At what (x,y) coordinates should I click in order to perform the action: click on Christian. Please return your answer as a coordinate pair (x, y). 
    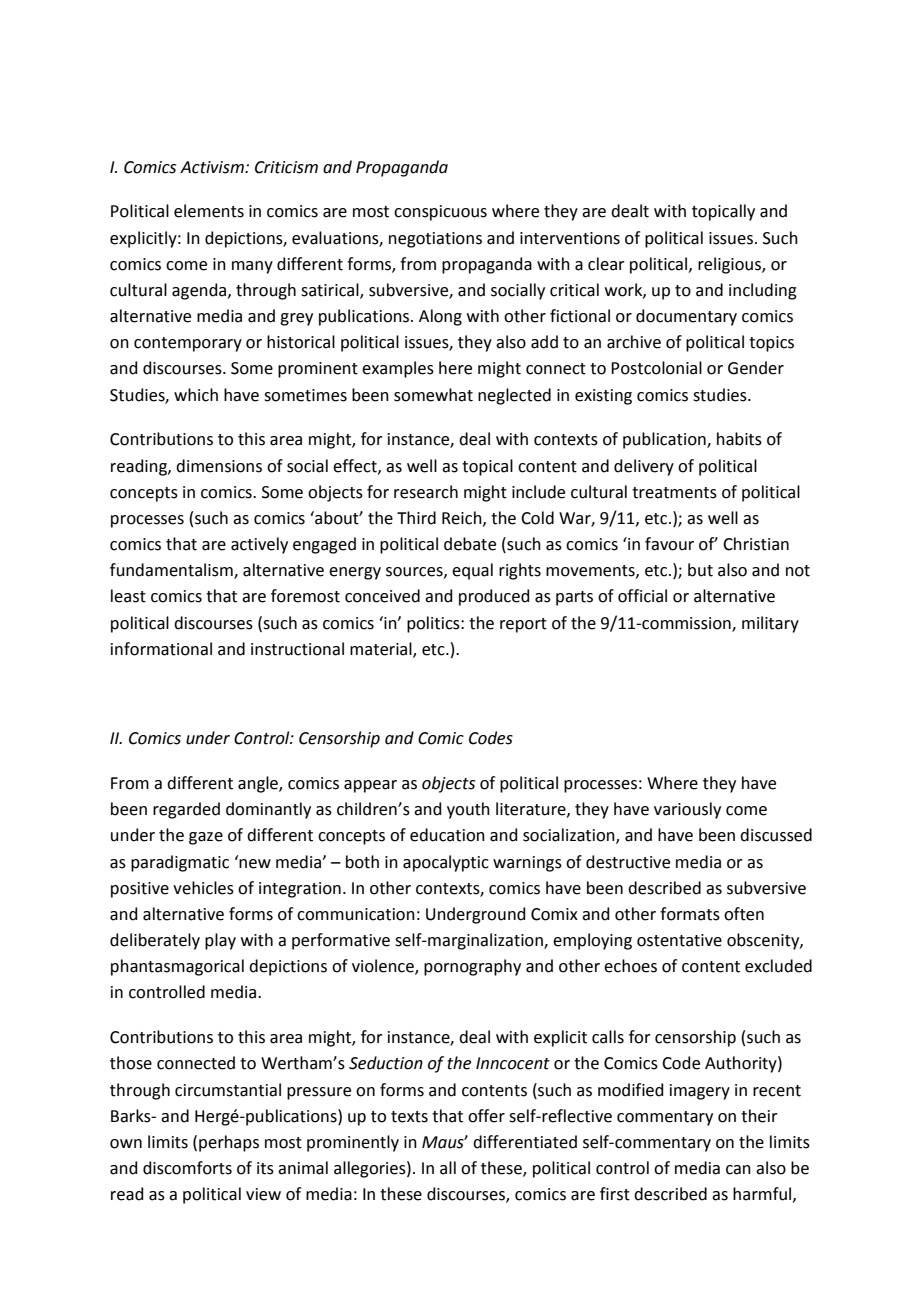
    Looking at the image, I should click on (756, 544).
